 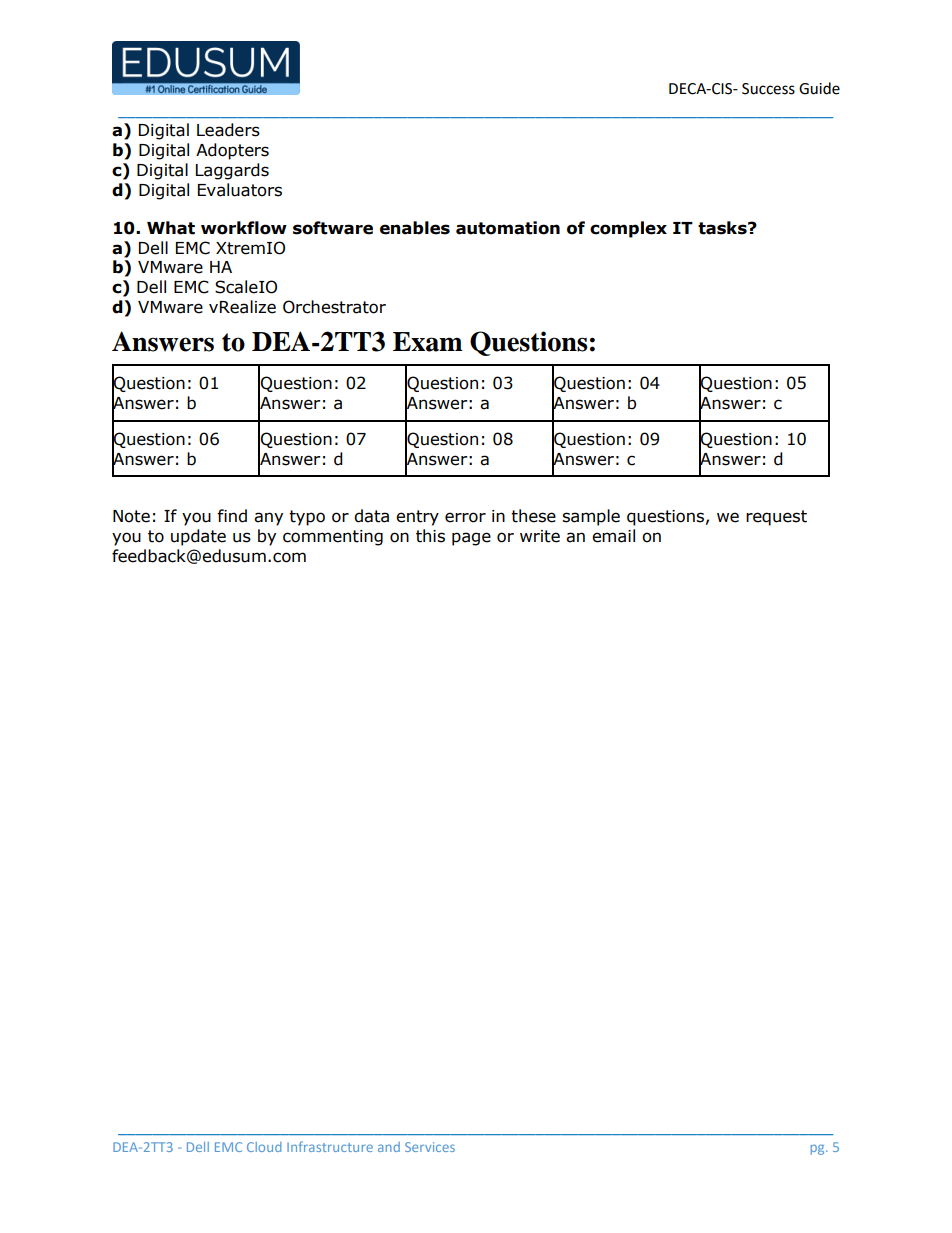 I want to click on Leaders, so click(x=228, y=130).
